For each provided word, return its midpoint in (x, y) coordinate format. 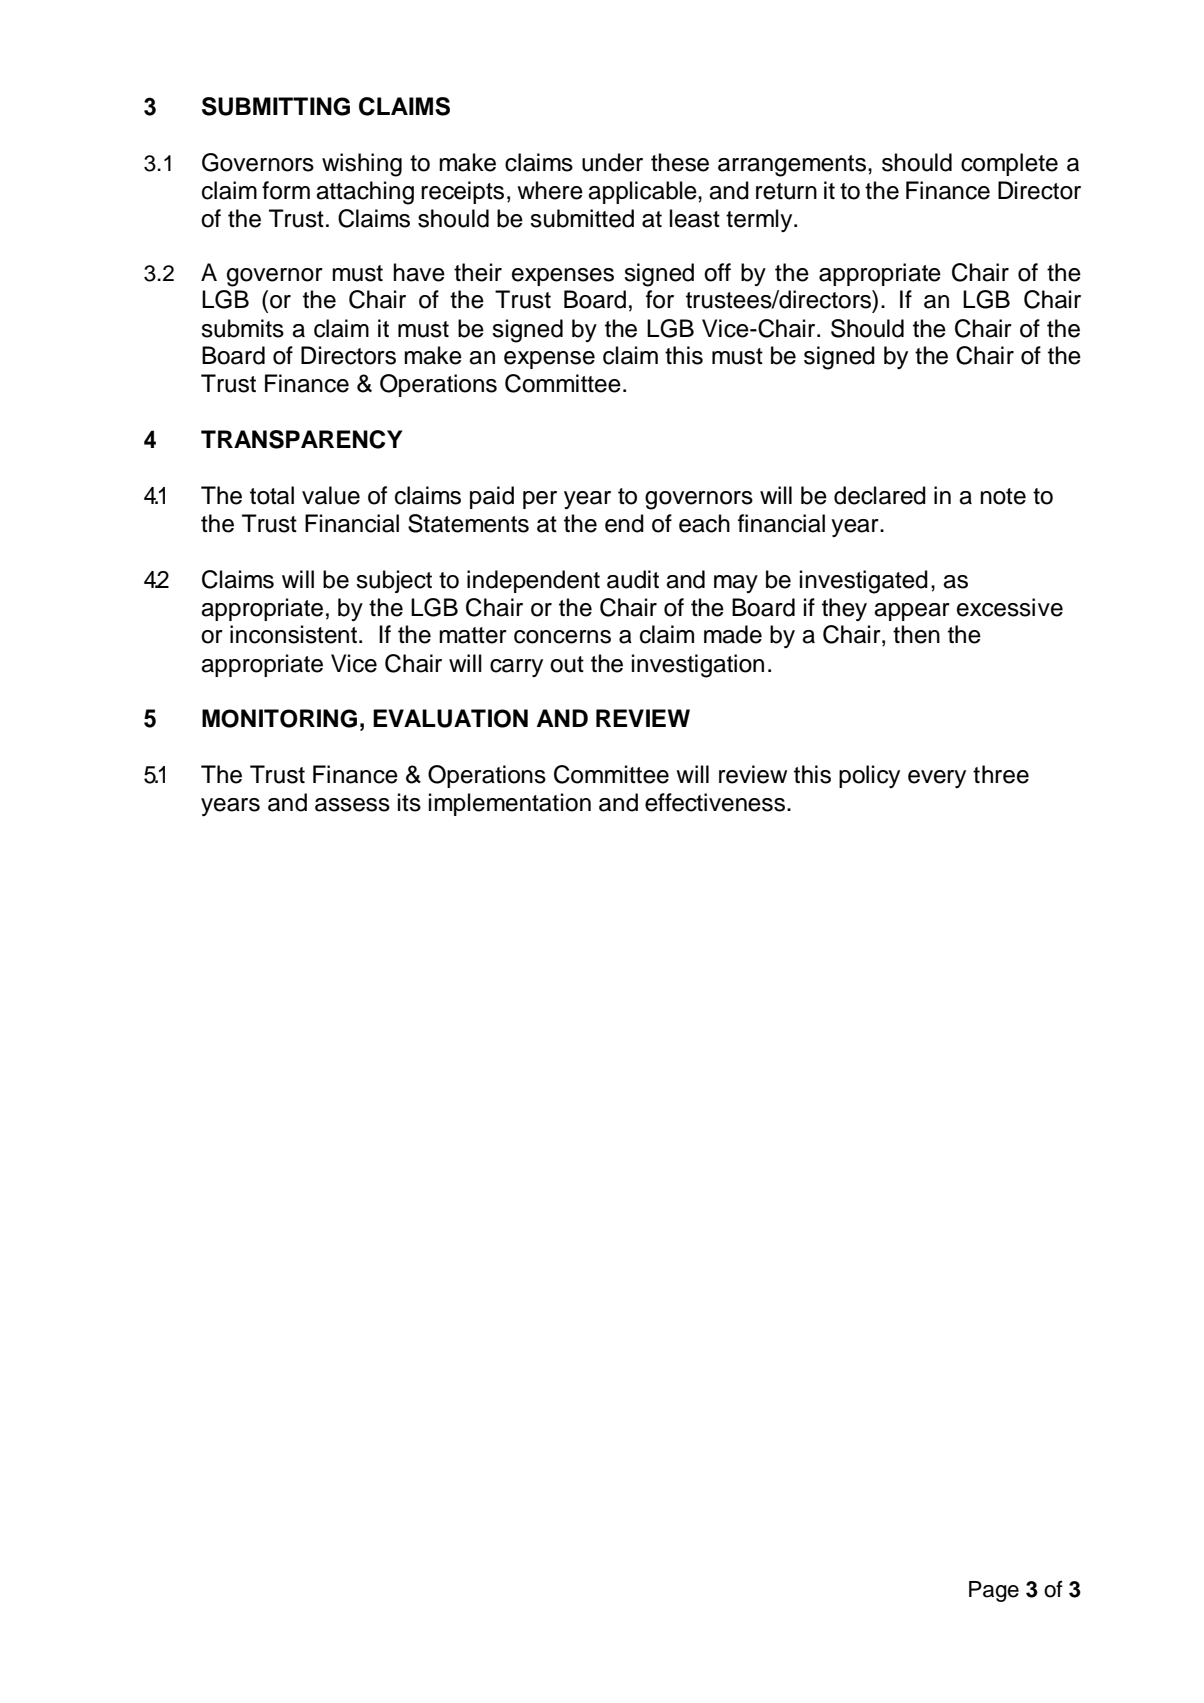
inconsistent (293, 634)
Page (994, 1591)
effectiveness (715, 802)
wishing (362, 165)
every (937, 779)
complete (1009, 164)
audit (633, 579)
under (612, 162)
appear (912, 612)
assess (352, 805)
